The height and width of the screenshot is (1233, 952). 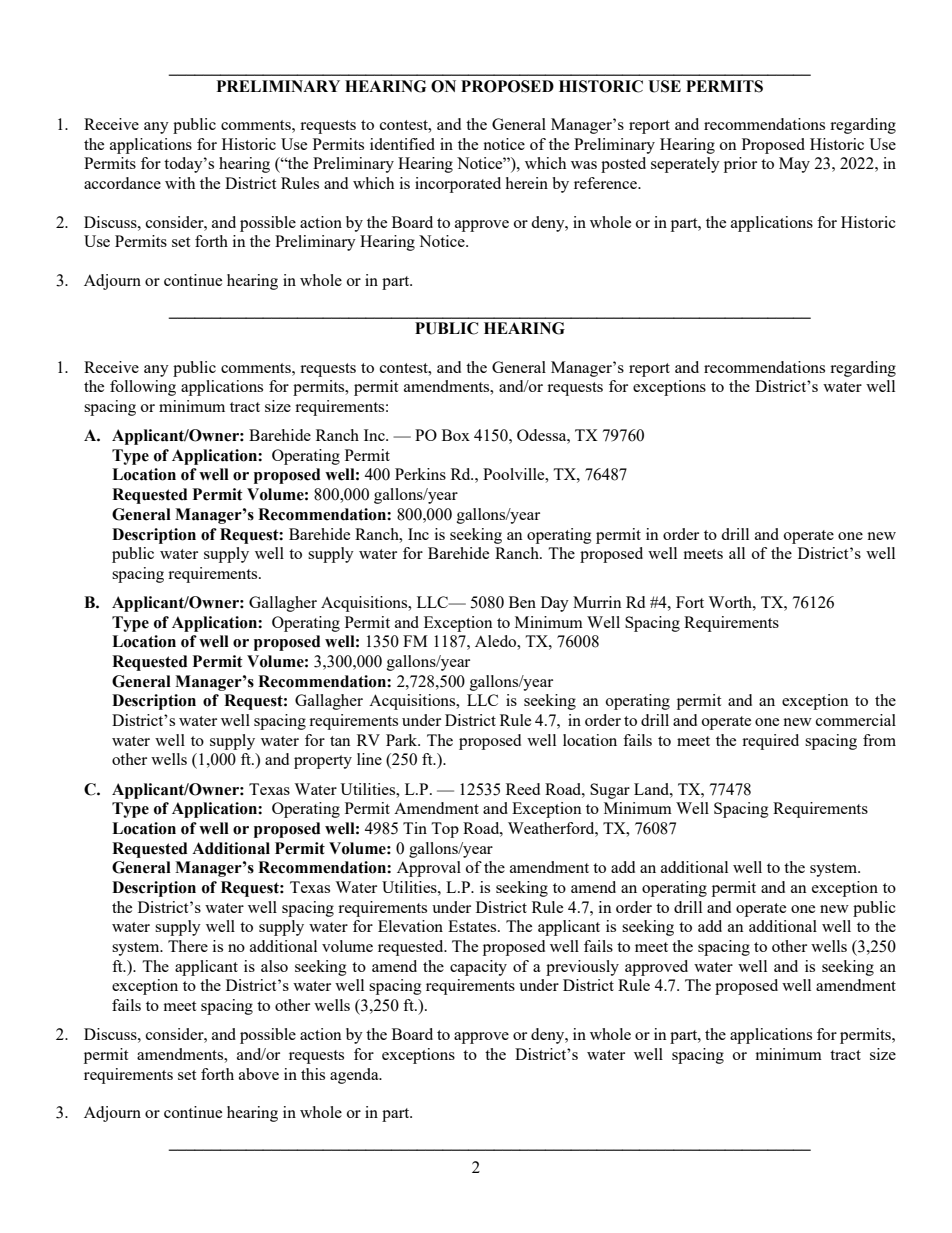 What do you see at coordinates (794, 165) in the screenshot?
I see `May` at bounding box center [794, 165].
